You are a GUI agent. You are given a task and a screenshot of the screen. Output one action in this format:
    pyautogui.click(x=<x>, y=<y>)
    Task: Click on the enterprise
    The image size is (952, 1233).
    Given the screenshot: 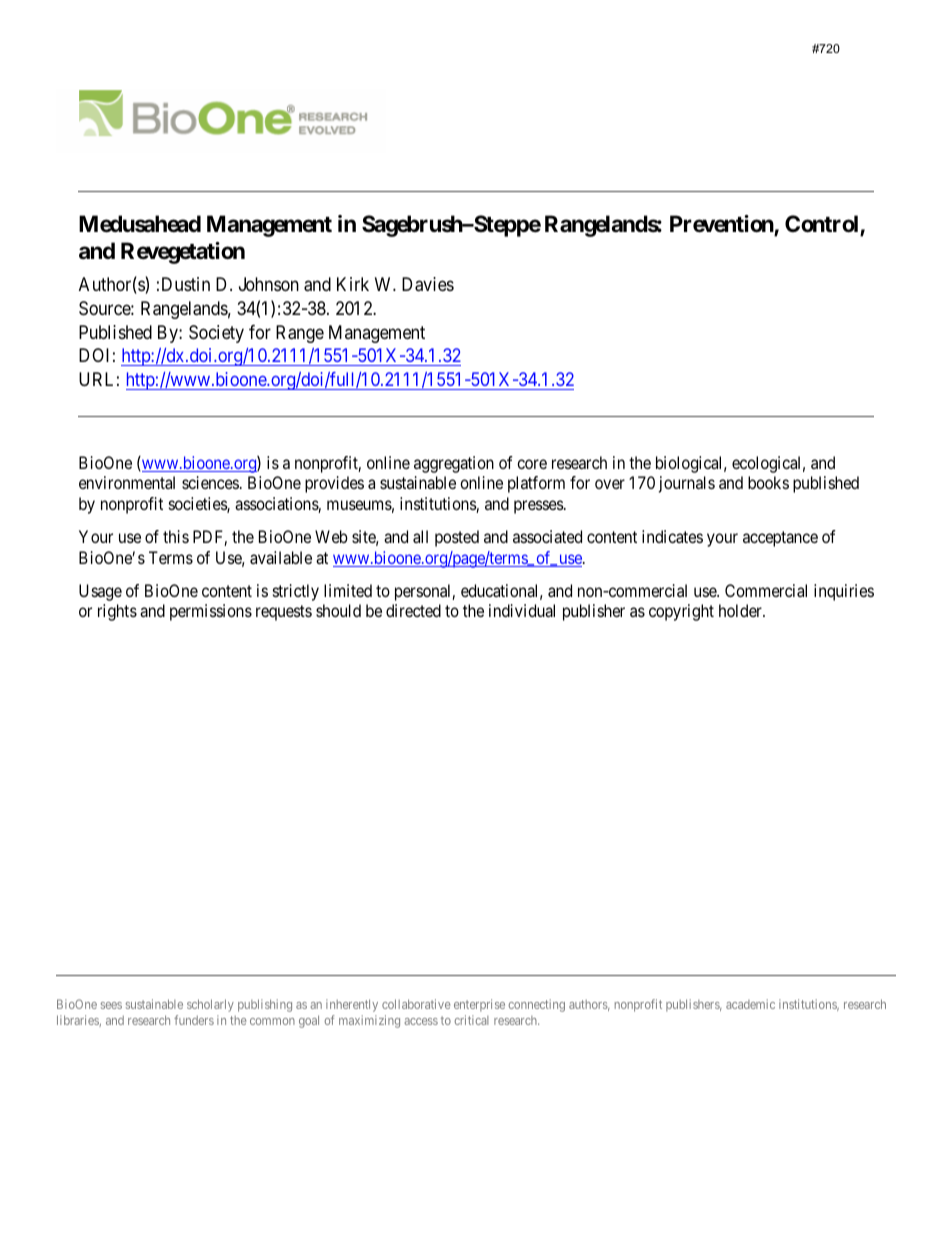 What is the action you would take?
    pyautogui.click(x=479, y=1005)
